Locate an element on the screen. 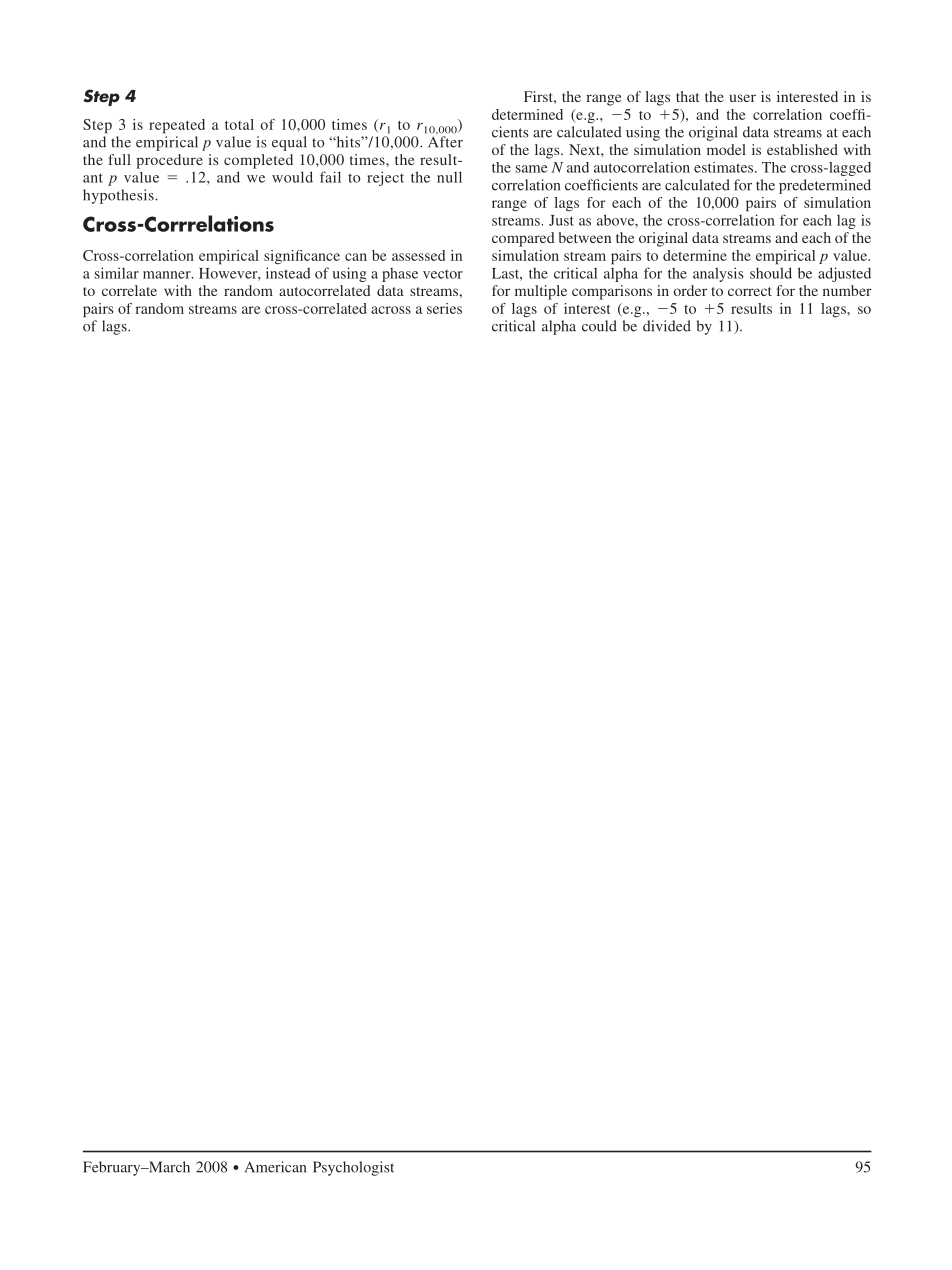 This screenshot has width=952, height=1270. number is located at coordinates (847, 290).
